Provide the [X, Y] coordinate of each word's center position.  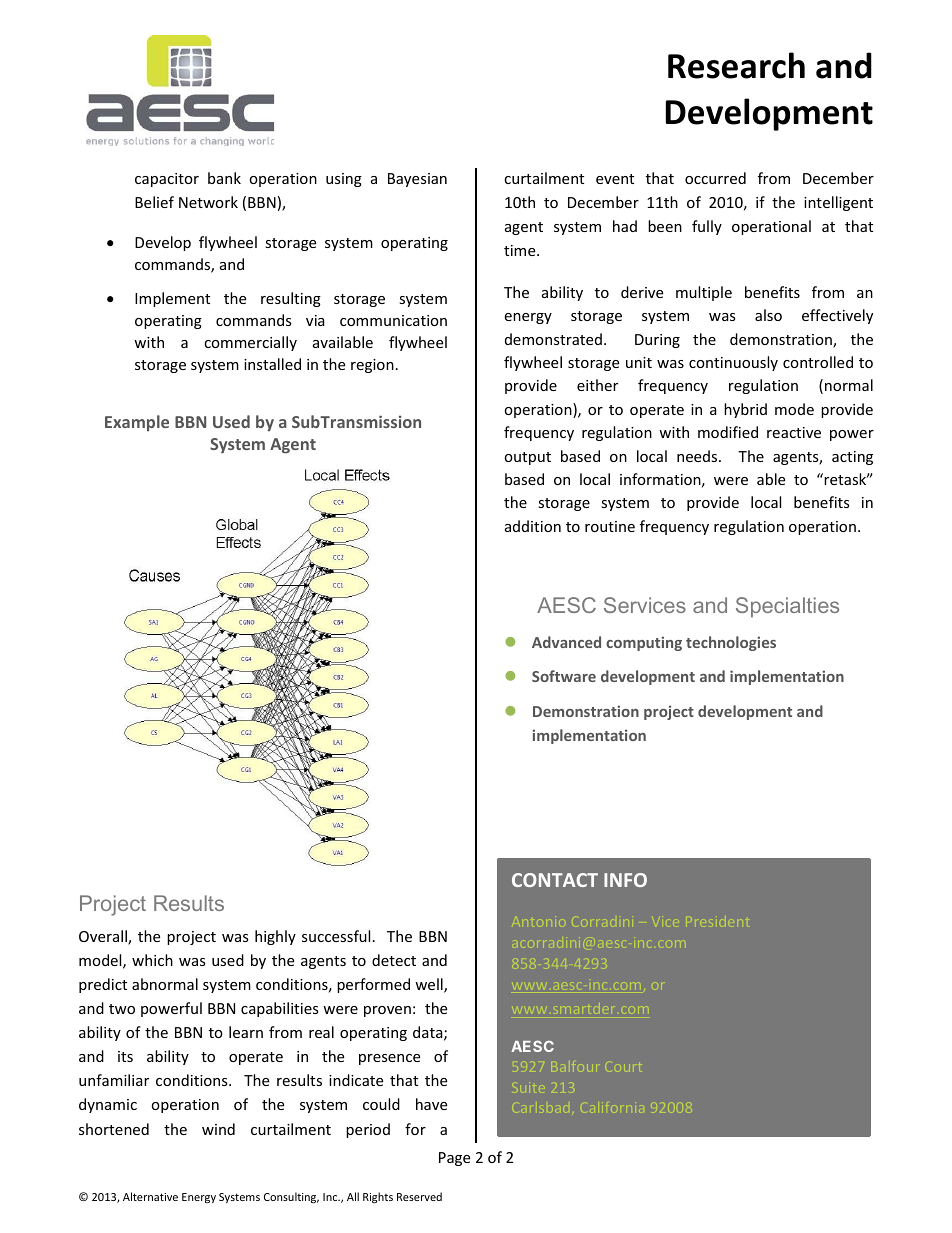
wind [218, 1129]
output [527, 458]
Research [736, 65]
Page [454, 1159]
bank [224, 178]
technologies [731, 643]
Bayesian [417, 180]
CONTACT [555, 880]
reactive [794, 432]
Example [137, 423]
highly [275, 937]
